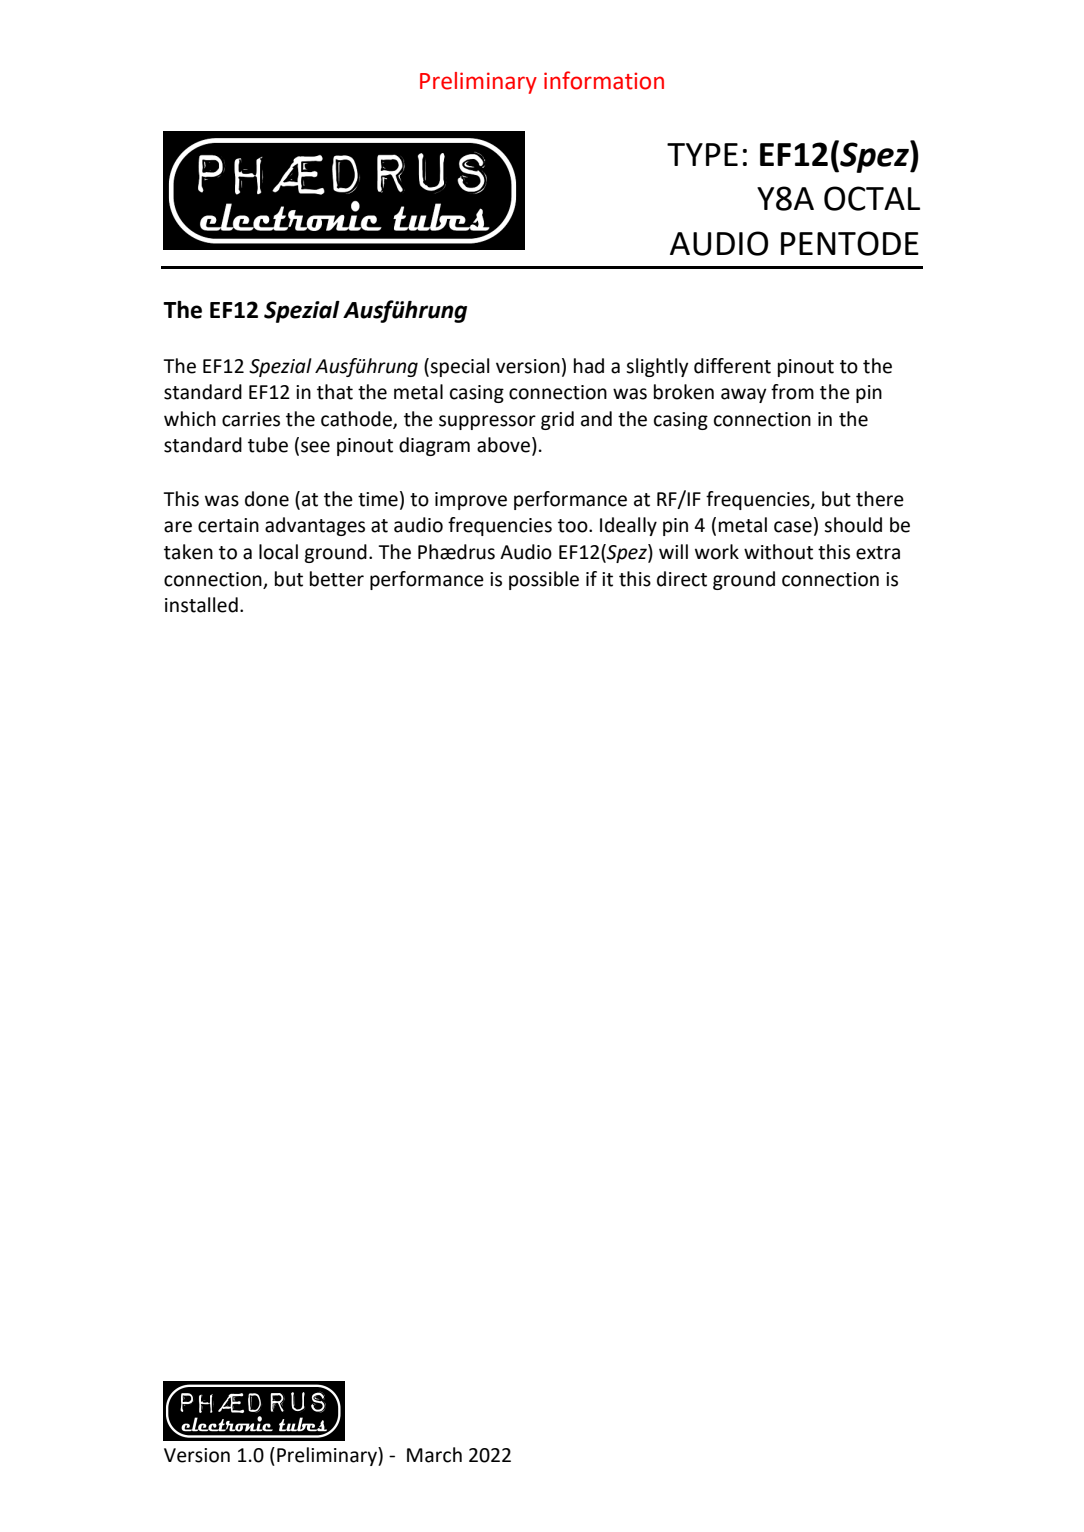 The height and width of the document is (1532, 1084). I want to click on possible, so click(544, 580).
